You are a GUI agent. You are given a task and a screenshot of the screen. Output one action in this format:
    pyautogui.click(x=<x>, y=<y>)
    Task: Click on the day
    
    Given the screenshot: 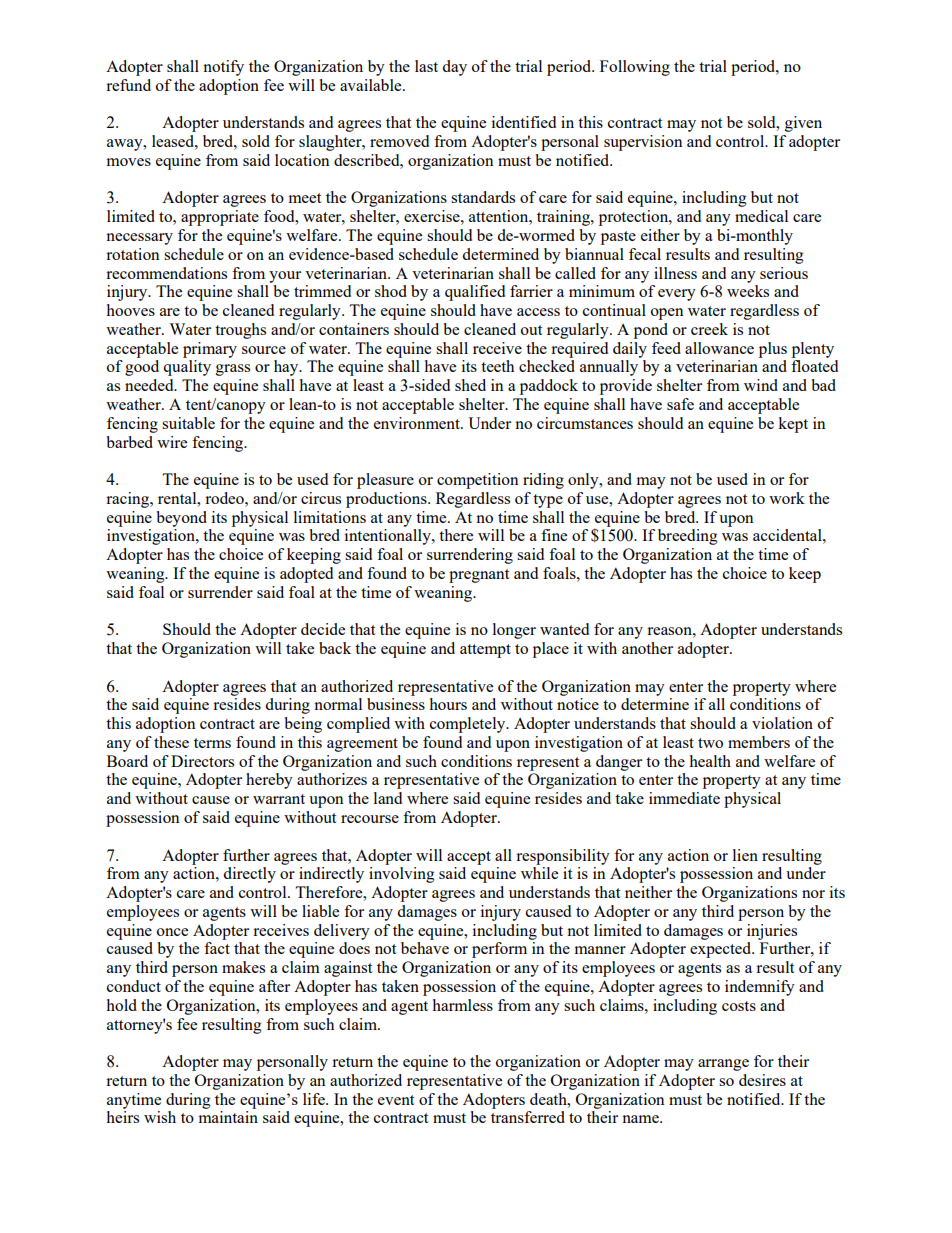 What is the action you would take?
    pyautogui.click(x=454, y=68)
